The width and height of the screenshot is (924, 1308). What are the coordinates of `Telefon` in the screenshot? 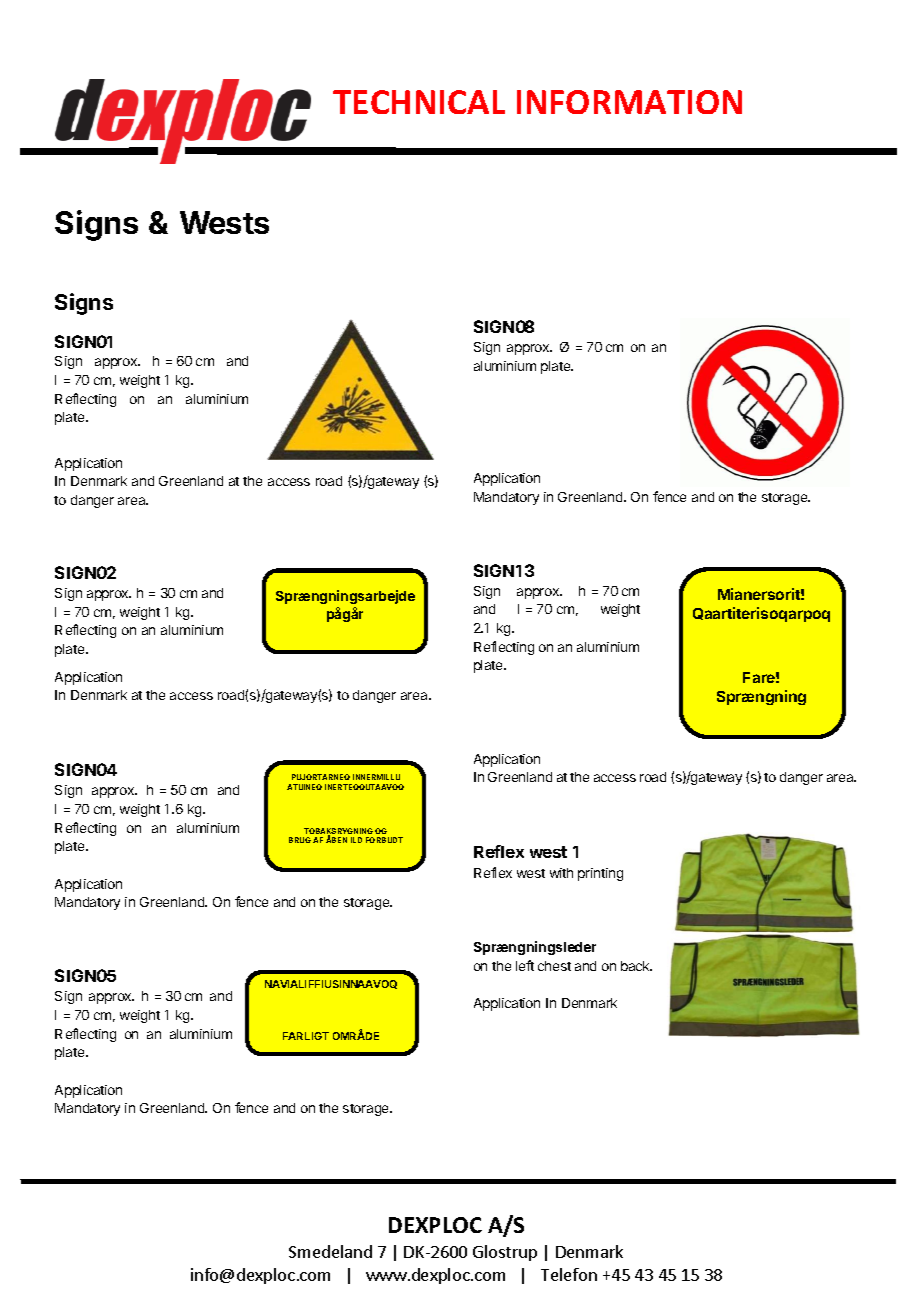 It's located at (569, 1274).
